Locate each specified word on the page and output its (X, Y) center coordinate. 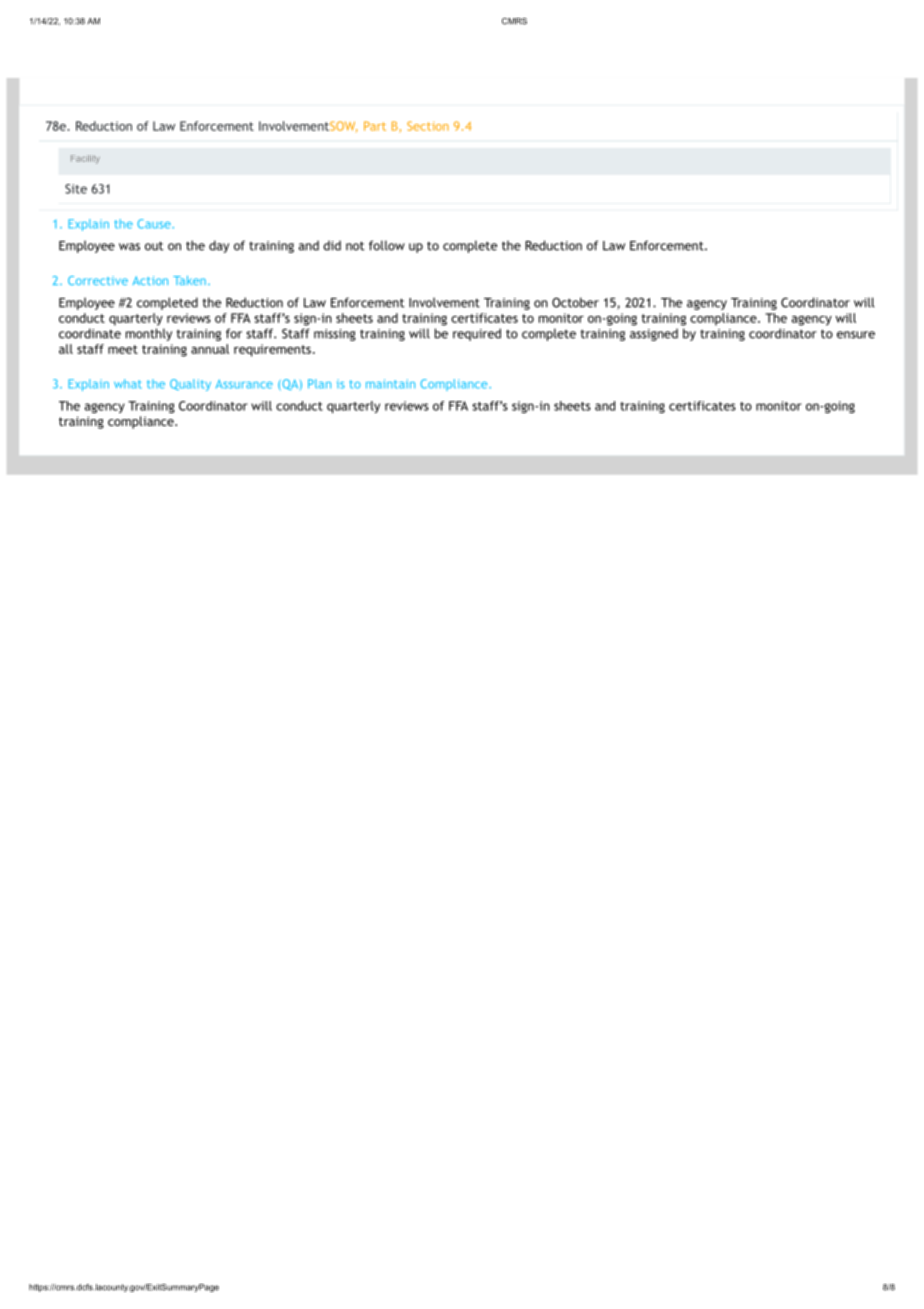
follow (387, 245)
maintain (390, 384)
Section (428, 126)
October (575, 302)
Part (375, 126)
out (154, 246)
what (128, 384)
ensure (856, 335)
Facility (85, 159)
